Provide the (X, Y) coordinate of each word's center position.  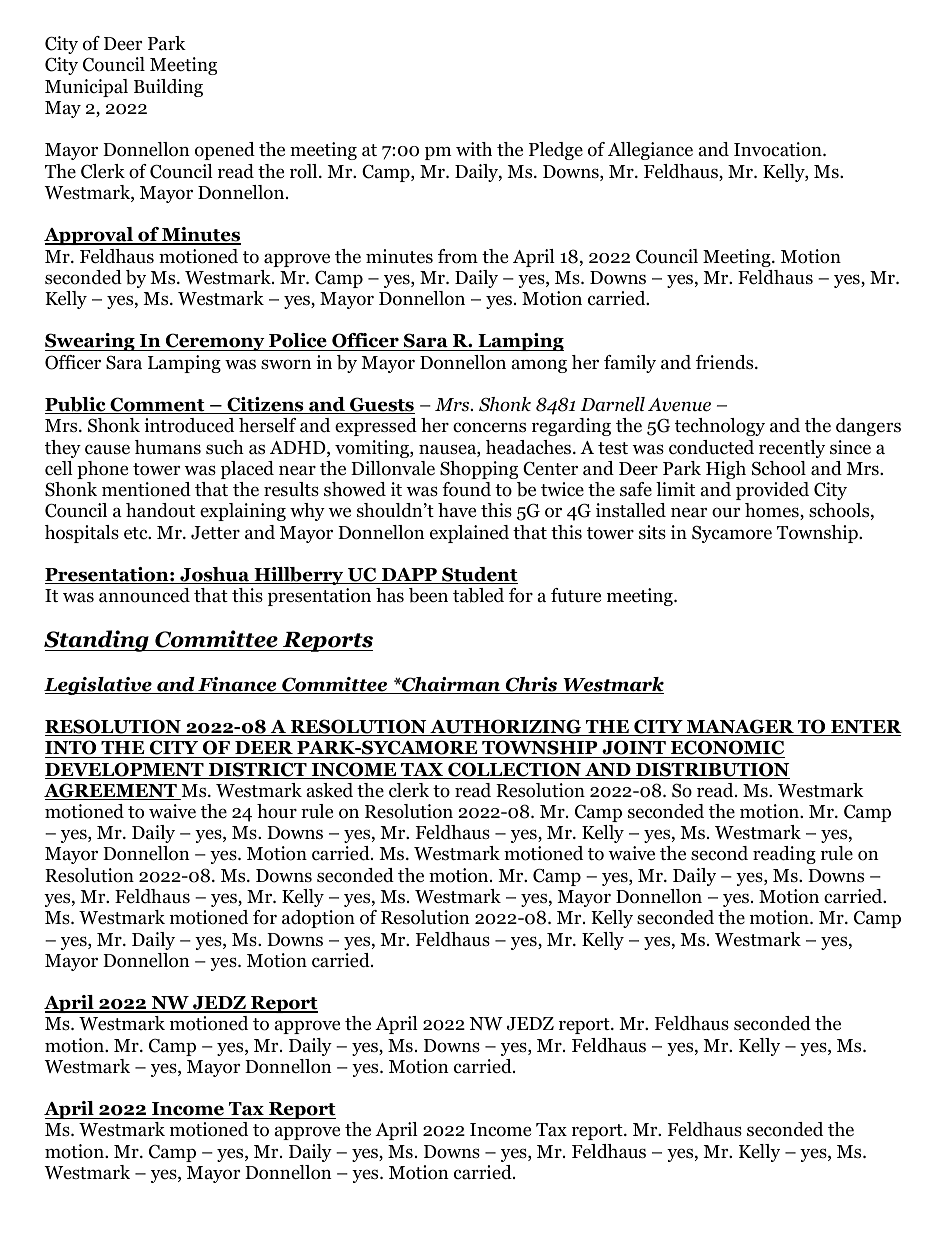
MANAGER (740, 727)
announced (144, 595)
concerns (489, 427)
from (458, 256)
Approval (89, 236)
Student (479, 575)
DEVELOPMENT (125, 770)
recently (792, 449)
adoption (318, 919)
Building (168, 88)
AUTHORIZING (506, 727)
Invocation (779, 149)
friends (726, 362)
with (474, 149)
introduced (189, 425)
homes (773, 511)
